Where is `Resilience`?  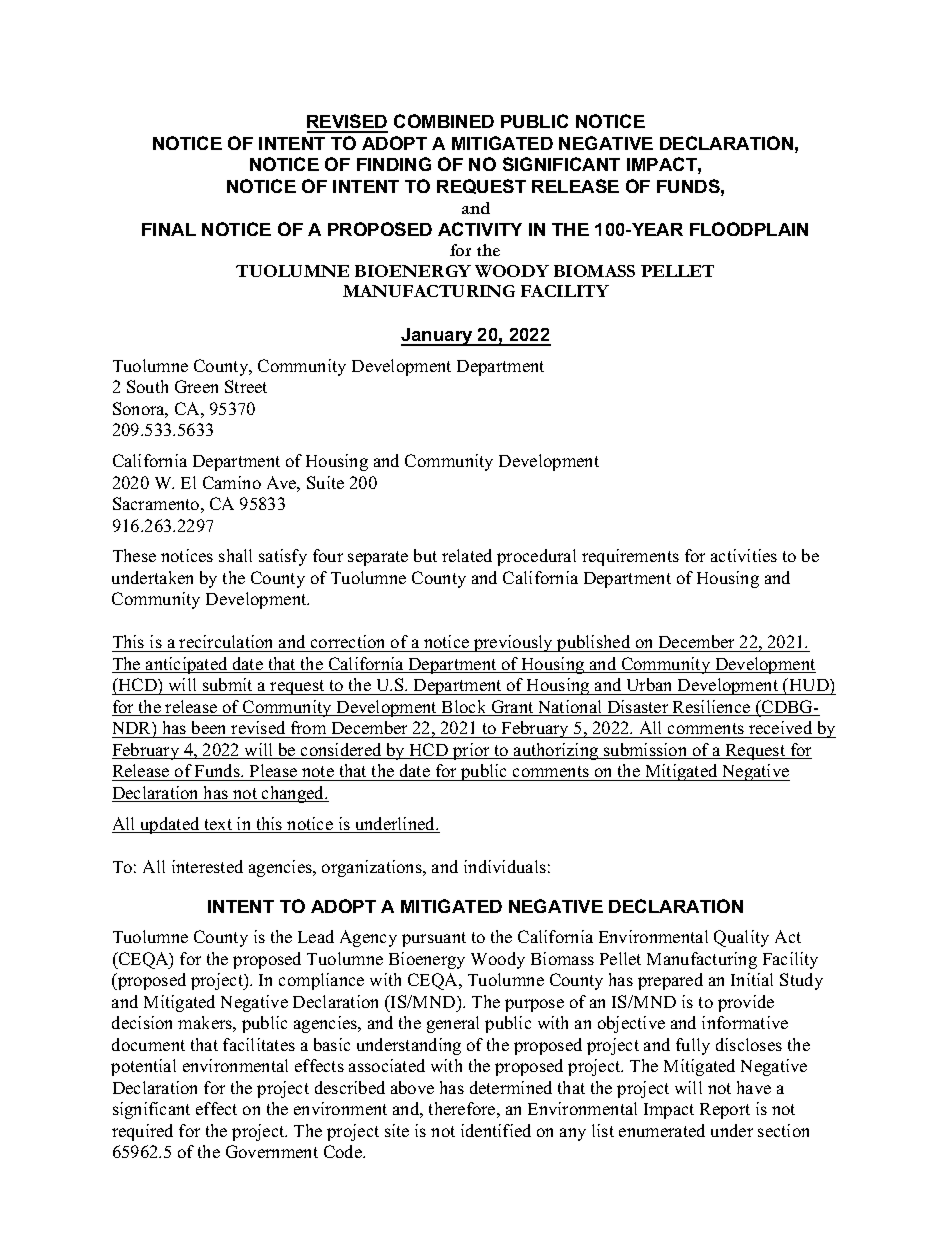 Resilience is located at coordinates (712, 708).
